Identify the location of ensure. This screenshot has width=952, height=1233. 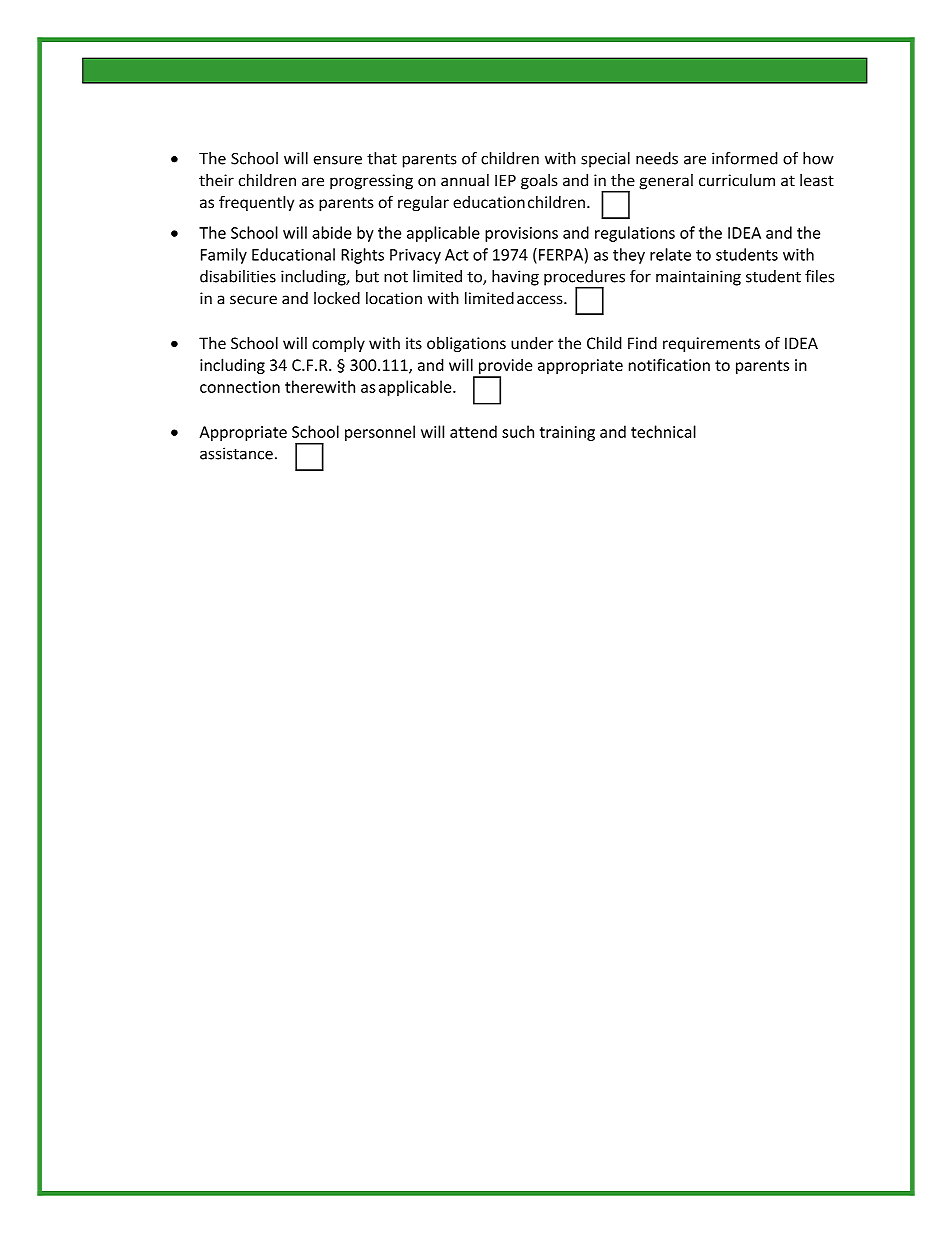
(338, 160).
